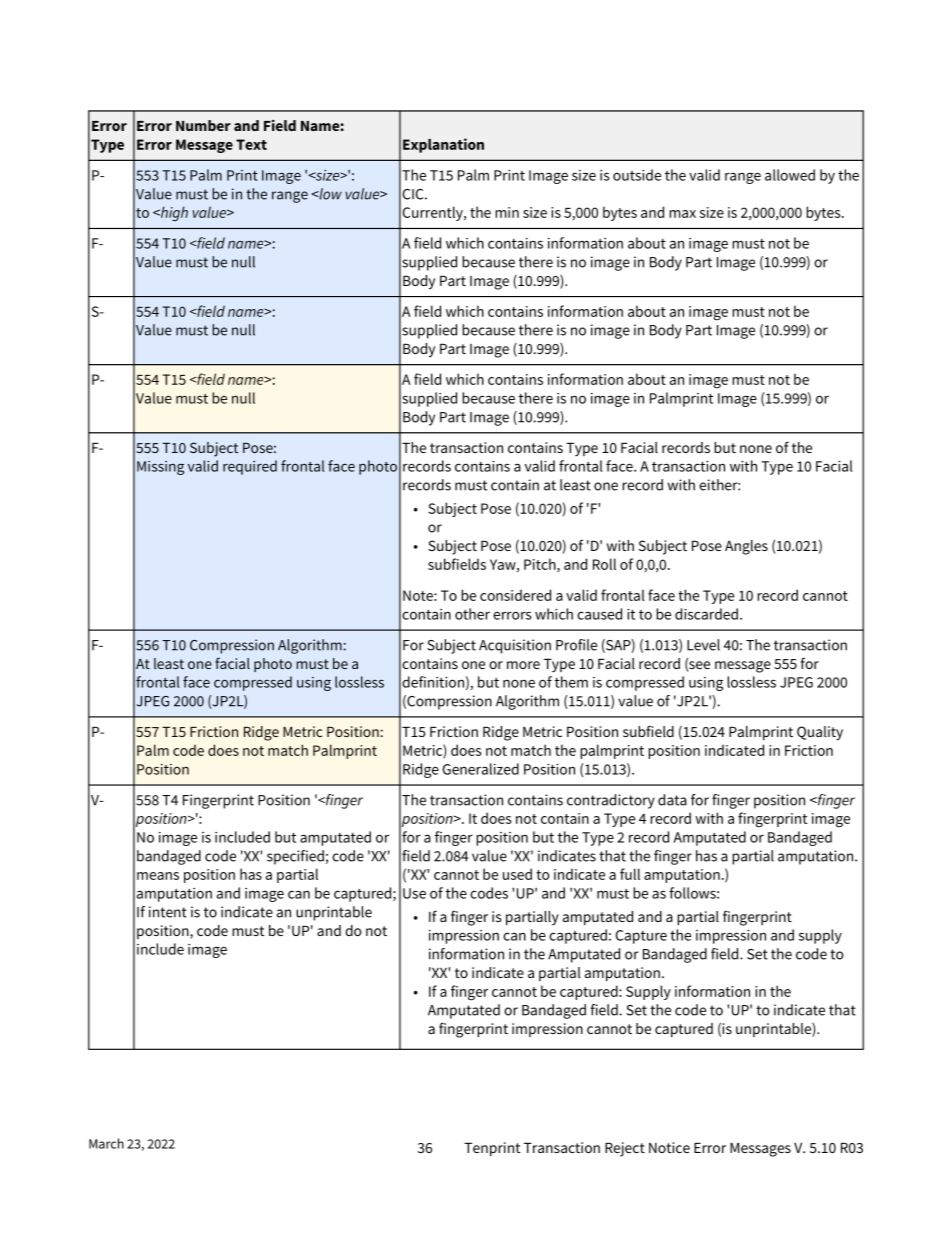  I want to click on full, so click(630, 874).
